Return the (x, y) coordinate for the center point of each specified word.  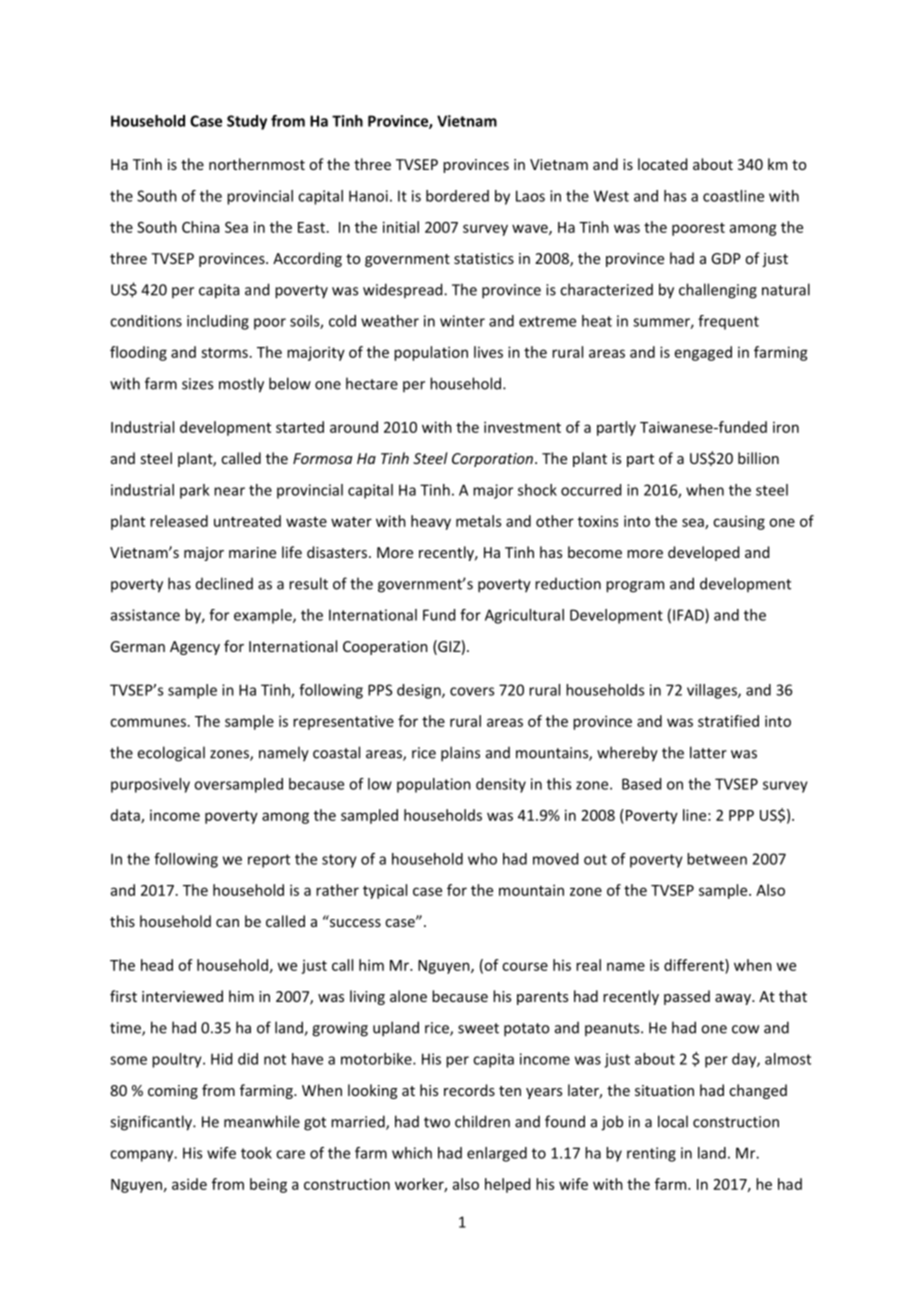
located (662, 164)
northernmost (257, 164)
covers (472, 691)
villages (713, 691)
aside (189, 1184)
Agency (195, 648)
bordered (457, 196)
